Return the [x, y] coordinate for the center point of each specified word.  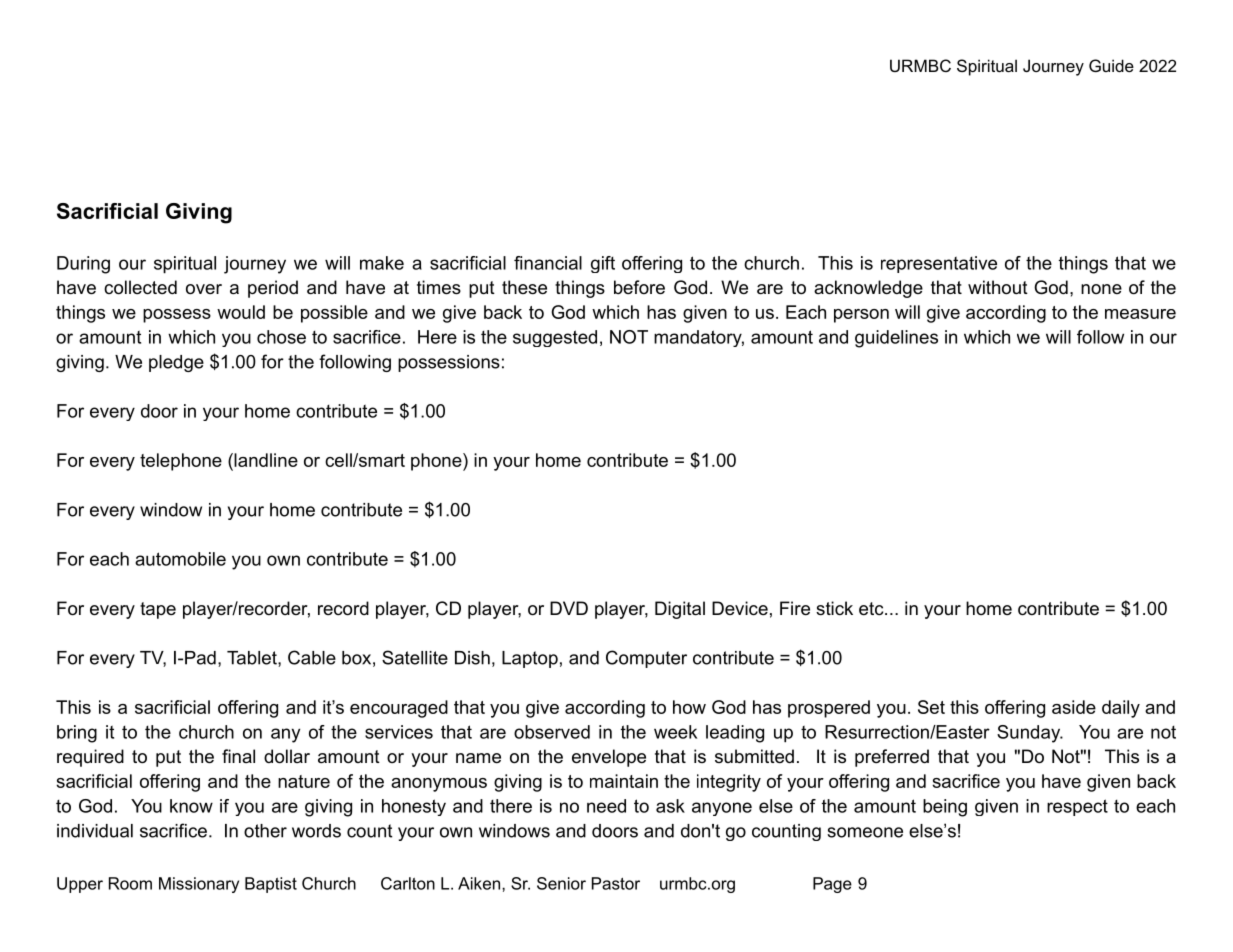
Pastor [616, 883]
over [204, 289]
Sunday [1030, 734]
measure [1140, 314]
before [639, 287]
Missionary [199, 885]
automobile [180, 559]
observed [552, 732]
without [998, 287]
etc [872, 609]
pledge [176, 363]
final [238, 756]
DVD [569, 608]
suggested [555, 338]
